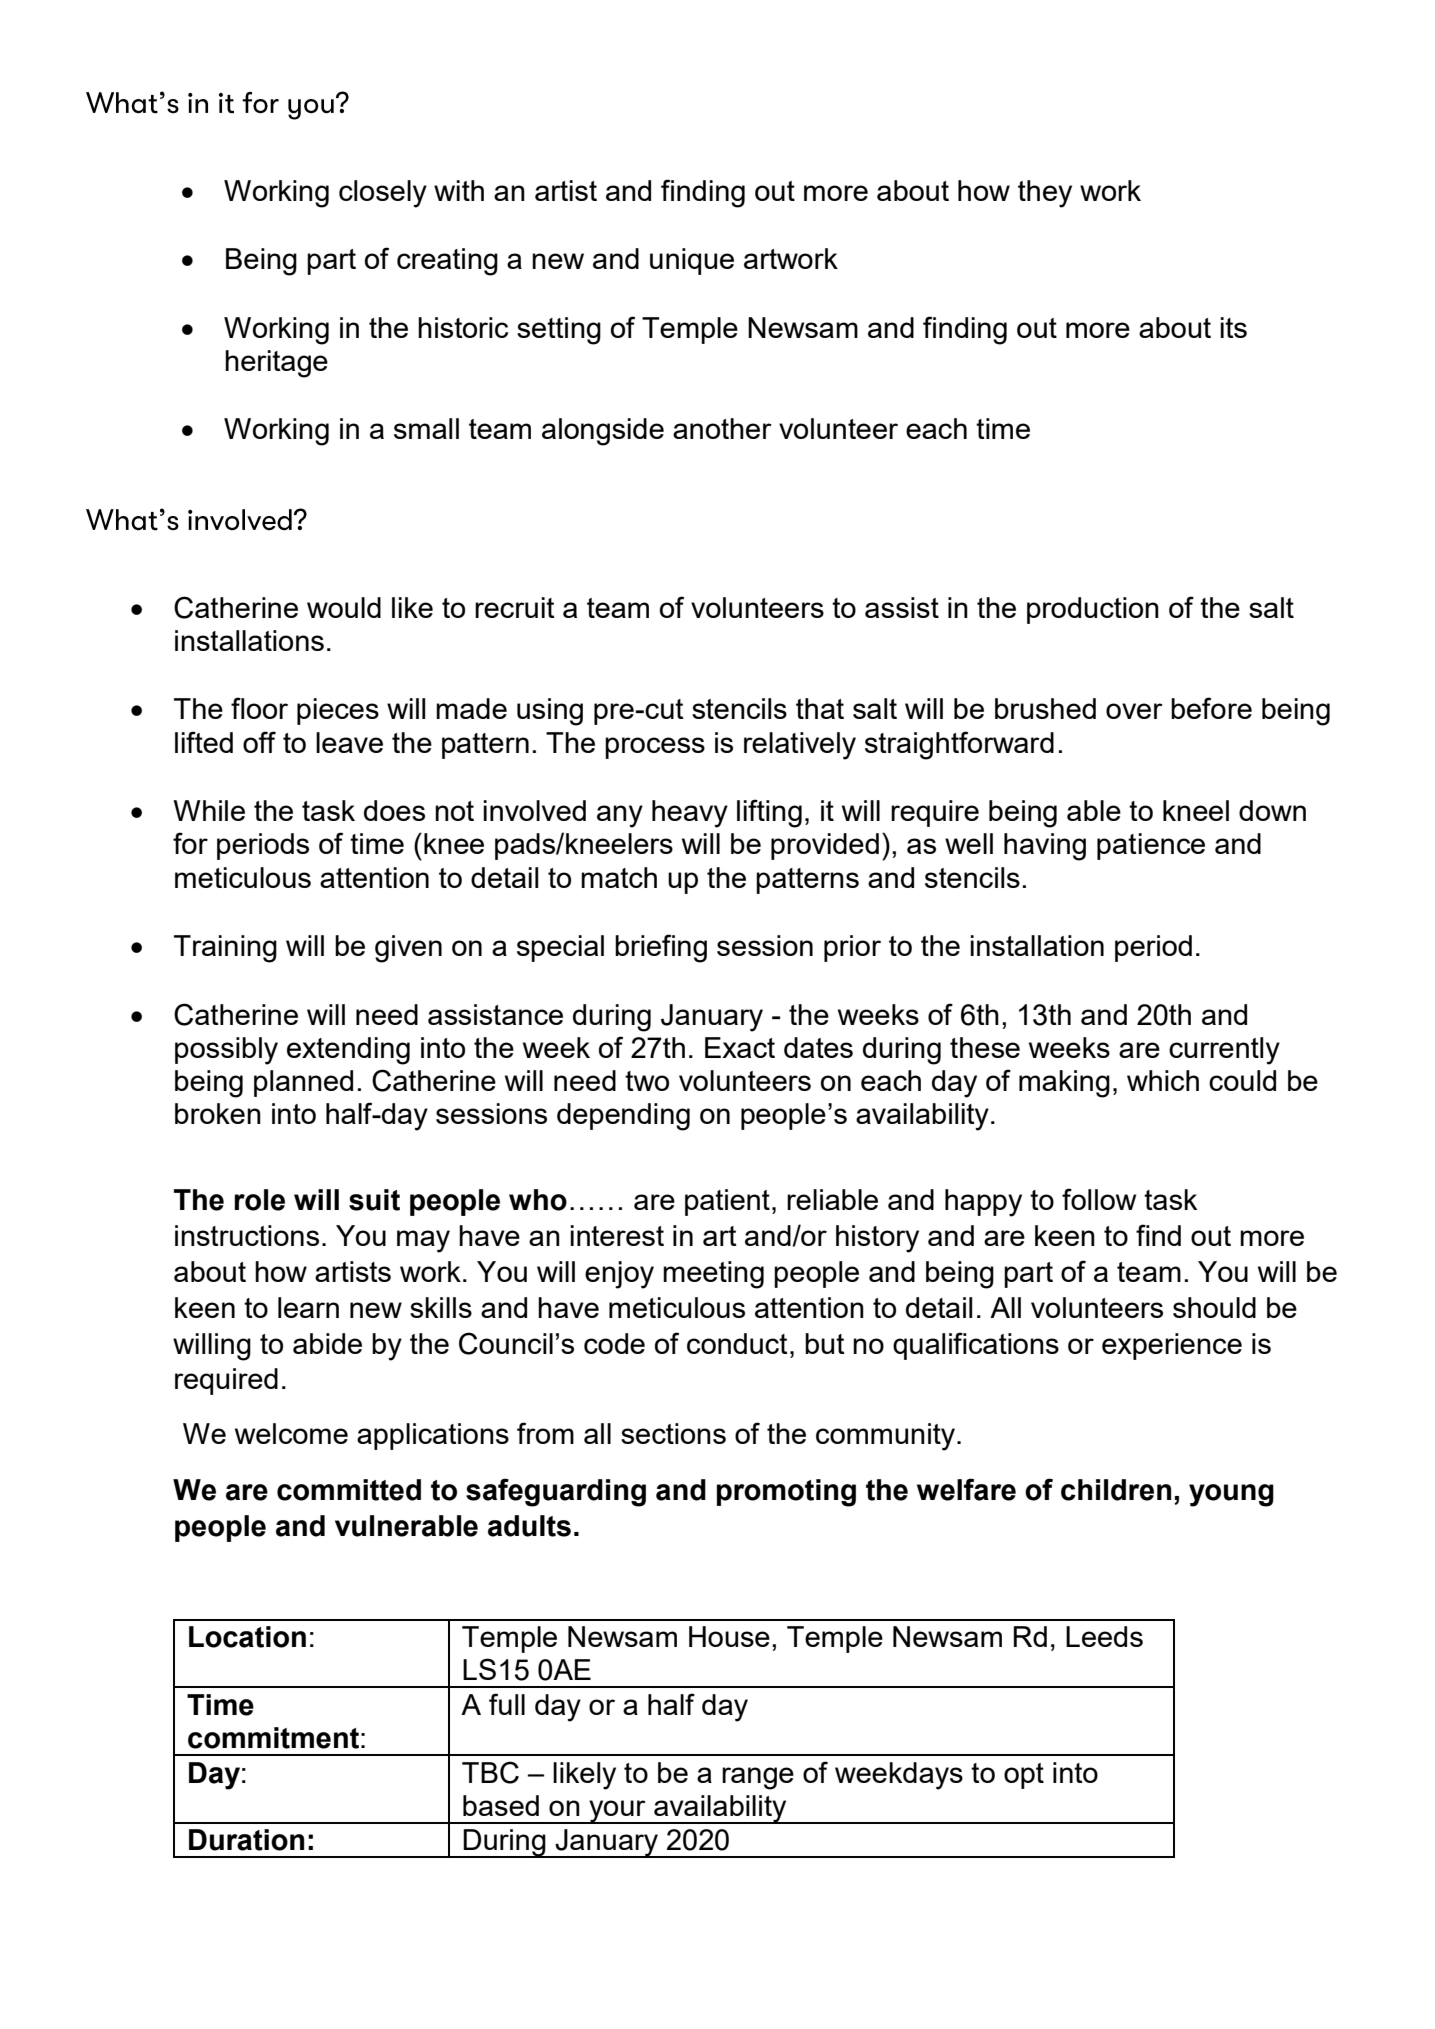  Describe the element at coordinates (374, 1200) in the screenshot. I see `suit` at that location.
